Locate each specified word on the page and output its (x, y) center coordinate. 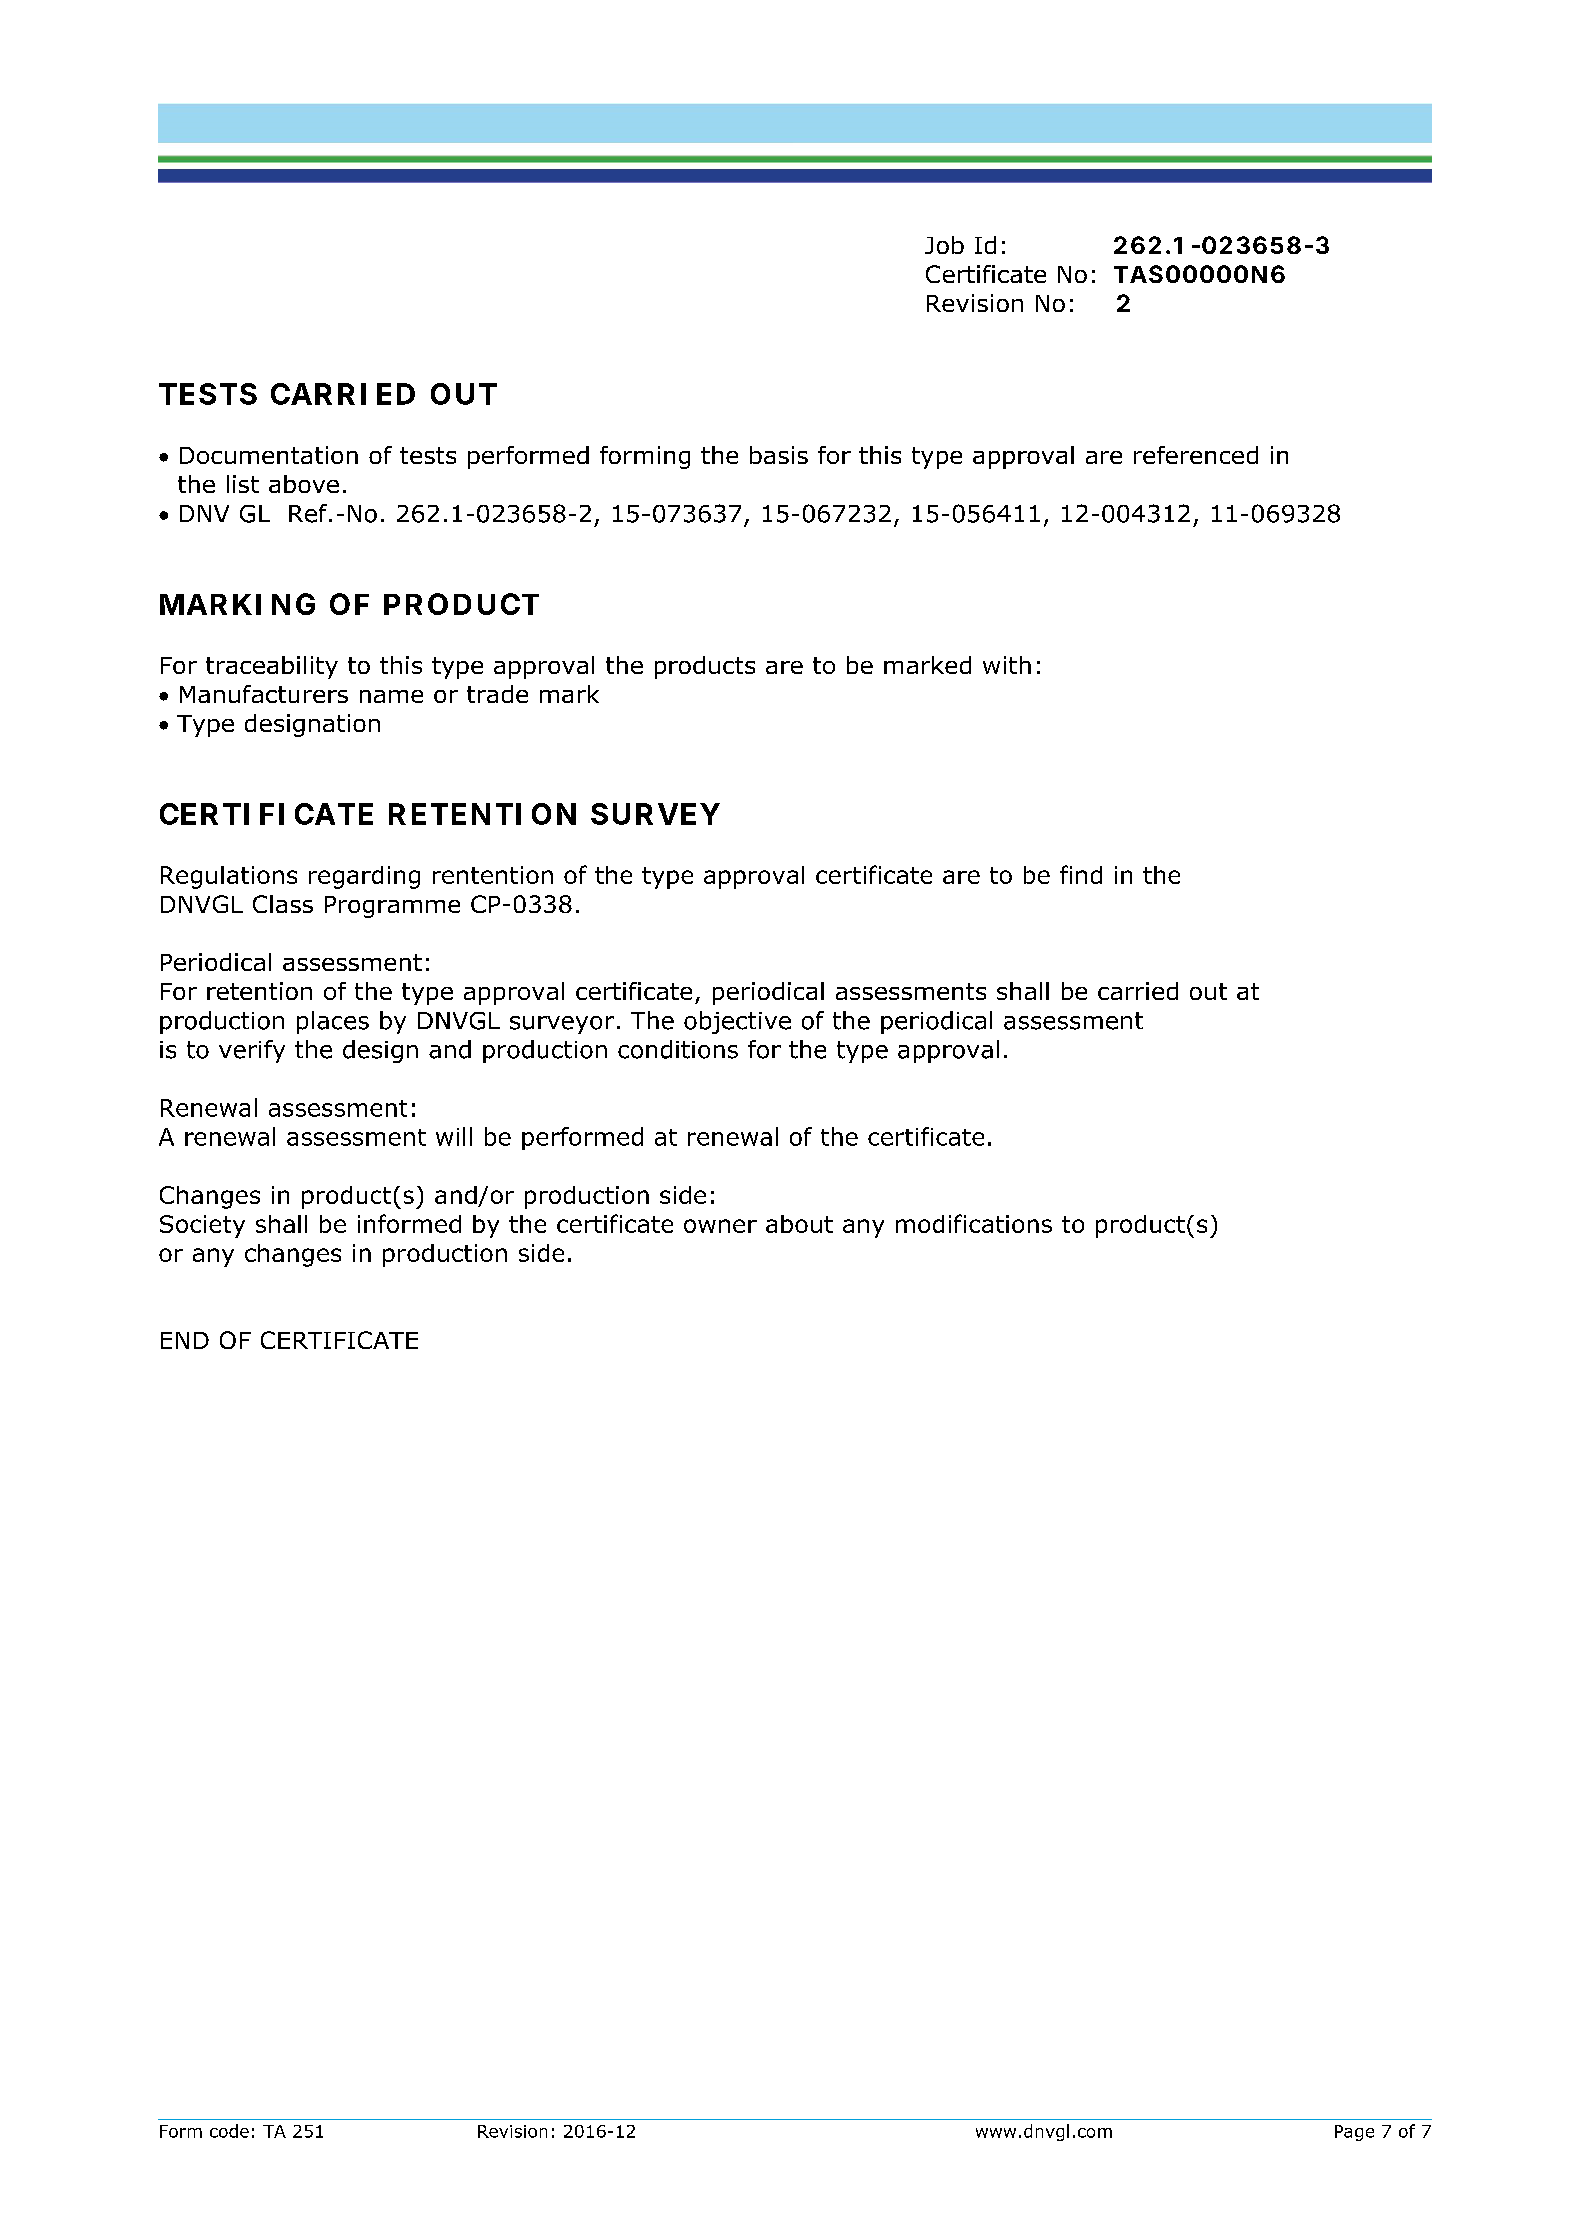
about (799, 1224)
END (185, 1340)
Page (1354, 2133)
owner (720, 1226)
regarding (364, 877)
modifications (974, 1223)
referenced (1196, 455)
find (1081, 874)
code (229, 2131)
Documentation (269, 455)
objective (737, 1022)
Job (944, 245)
